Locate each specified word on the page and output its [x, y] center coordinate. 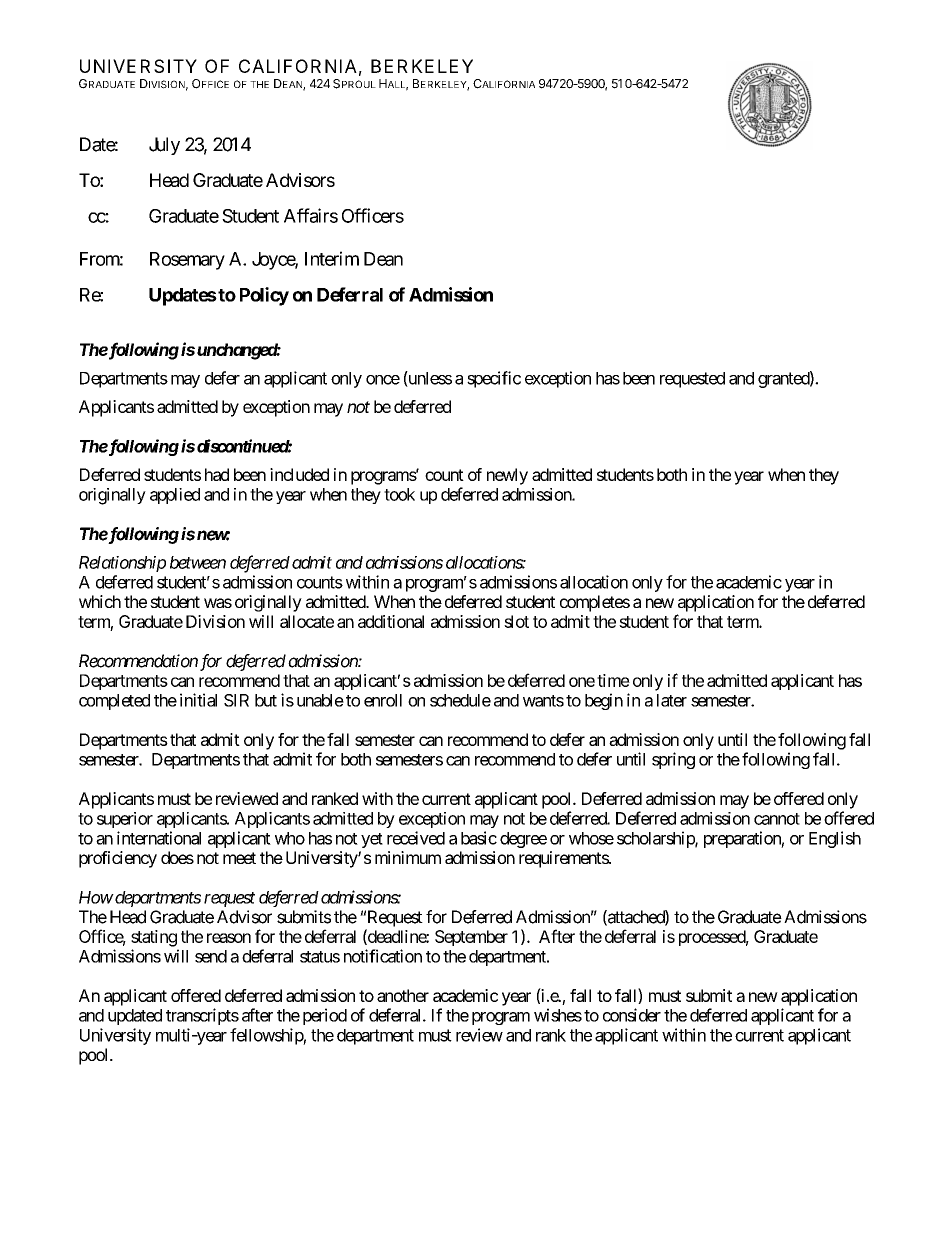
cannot [777, 819]
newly [507, 476]
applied [175, 496]
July [164, 146]
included [299, 474]
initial [198, 700]
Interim [332, 258]
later [672, 700]
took [399, 494]
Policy [264, 296]
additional [391, 621]
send [211, 956]
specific [494, 379]
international [159, 838]
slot [516, 621]
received [416, 838]
